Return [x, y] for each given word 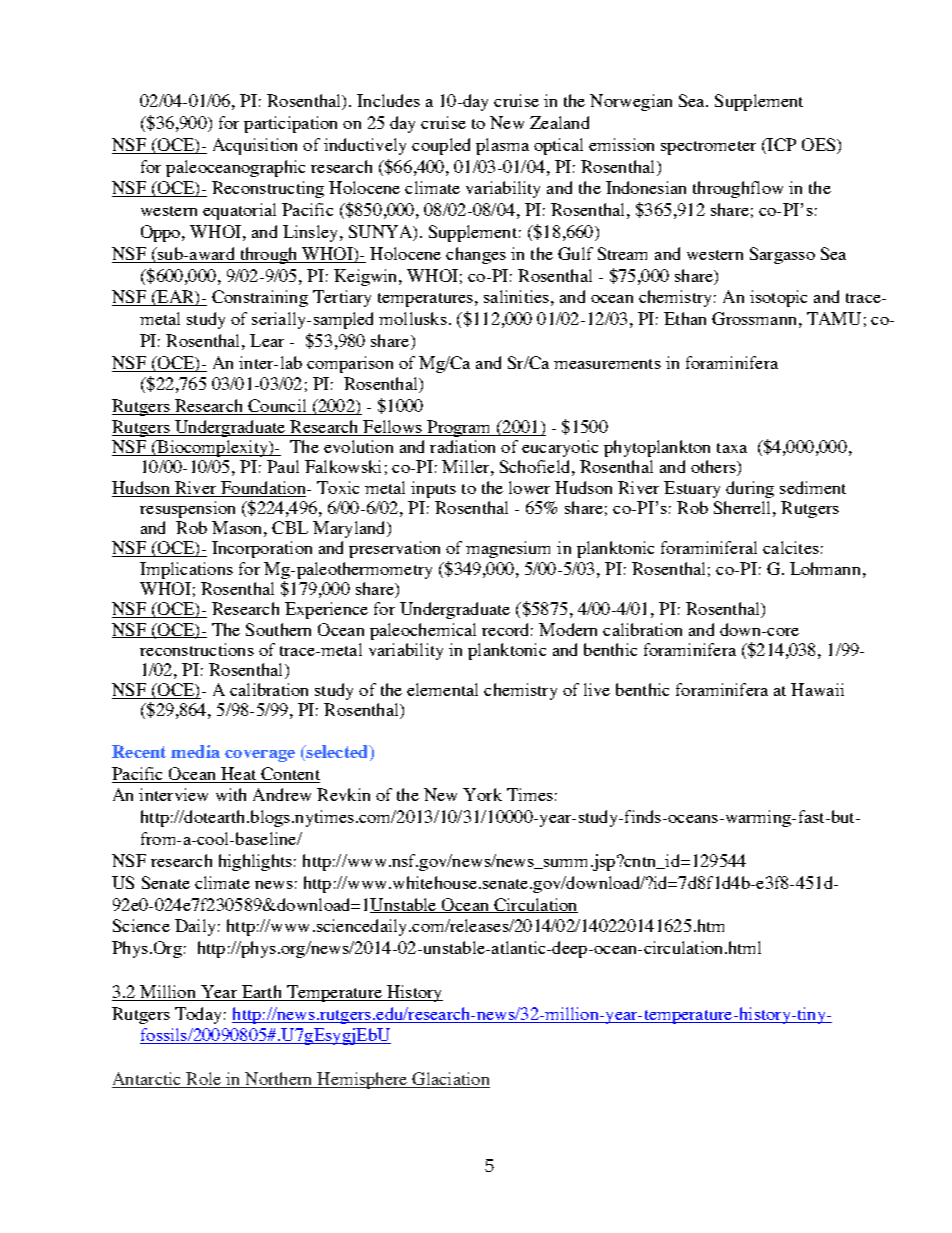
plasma [502, 146]
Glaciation [450, 1080]
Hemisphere [362, 1080]
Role [203, 1080]
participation [290, 124]
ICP [780, 146]
